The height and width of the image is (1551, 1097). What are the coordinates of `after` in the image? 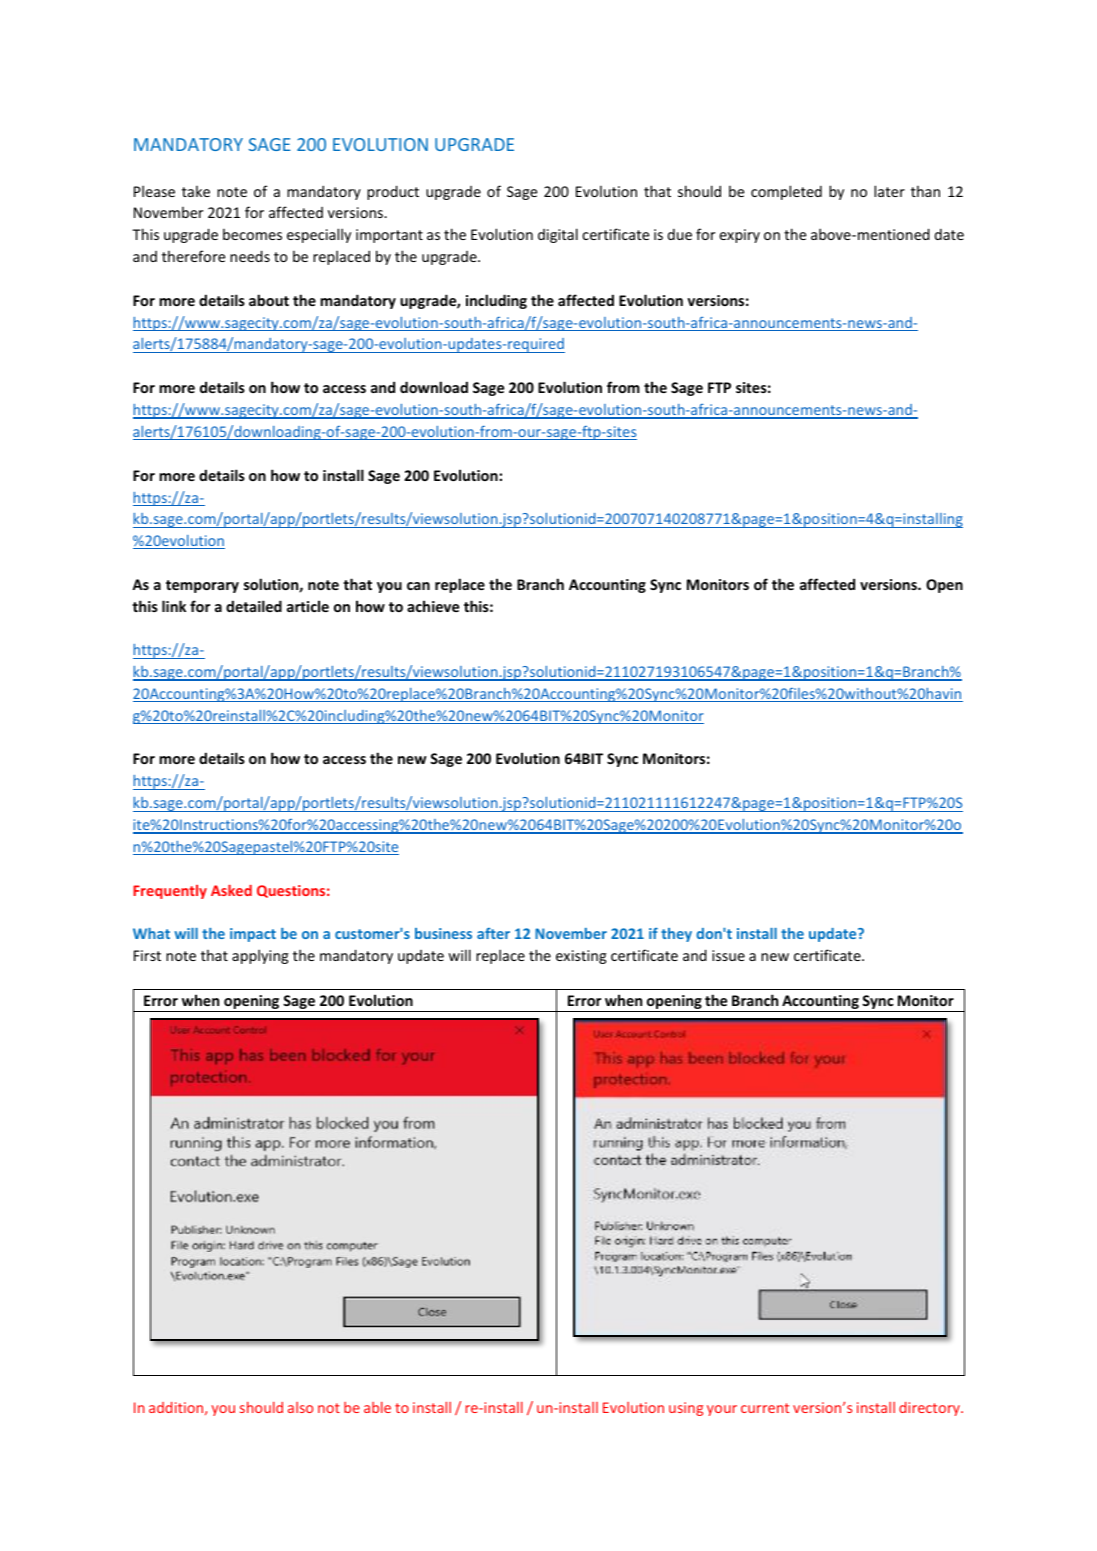 It's located at (493, 933).
